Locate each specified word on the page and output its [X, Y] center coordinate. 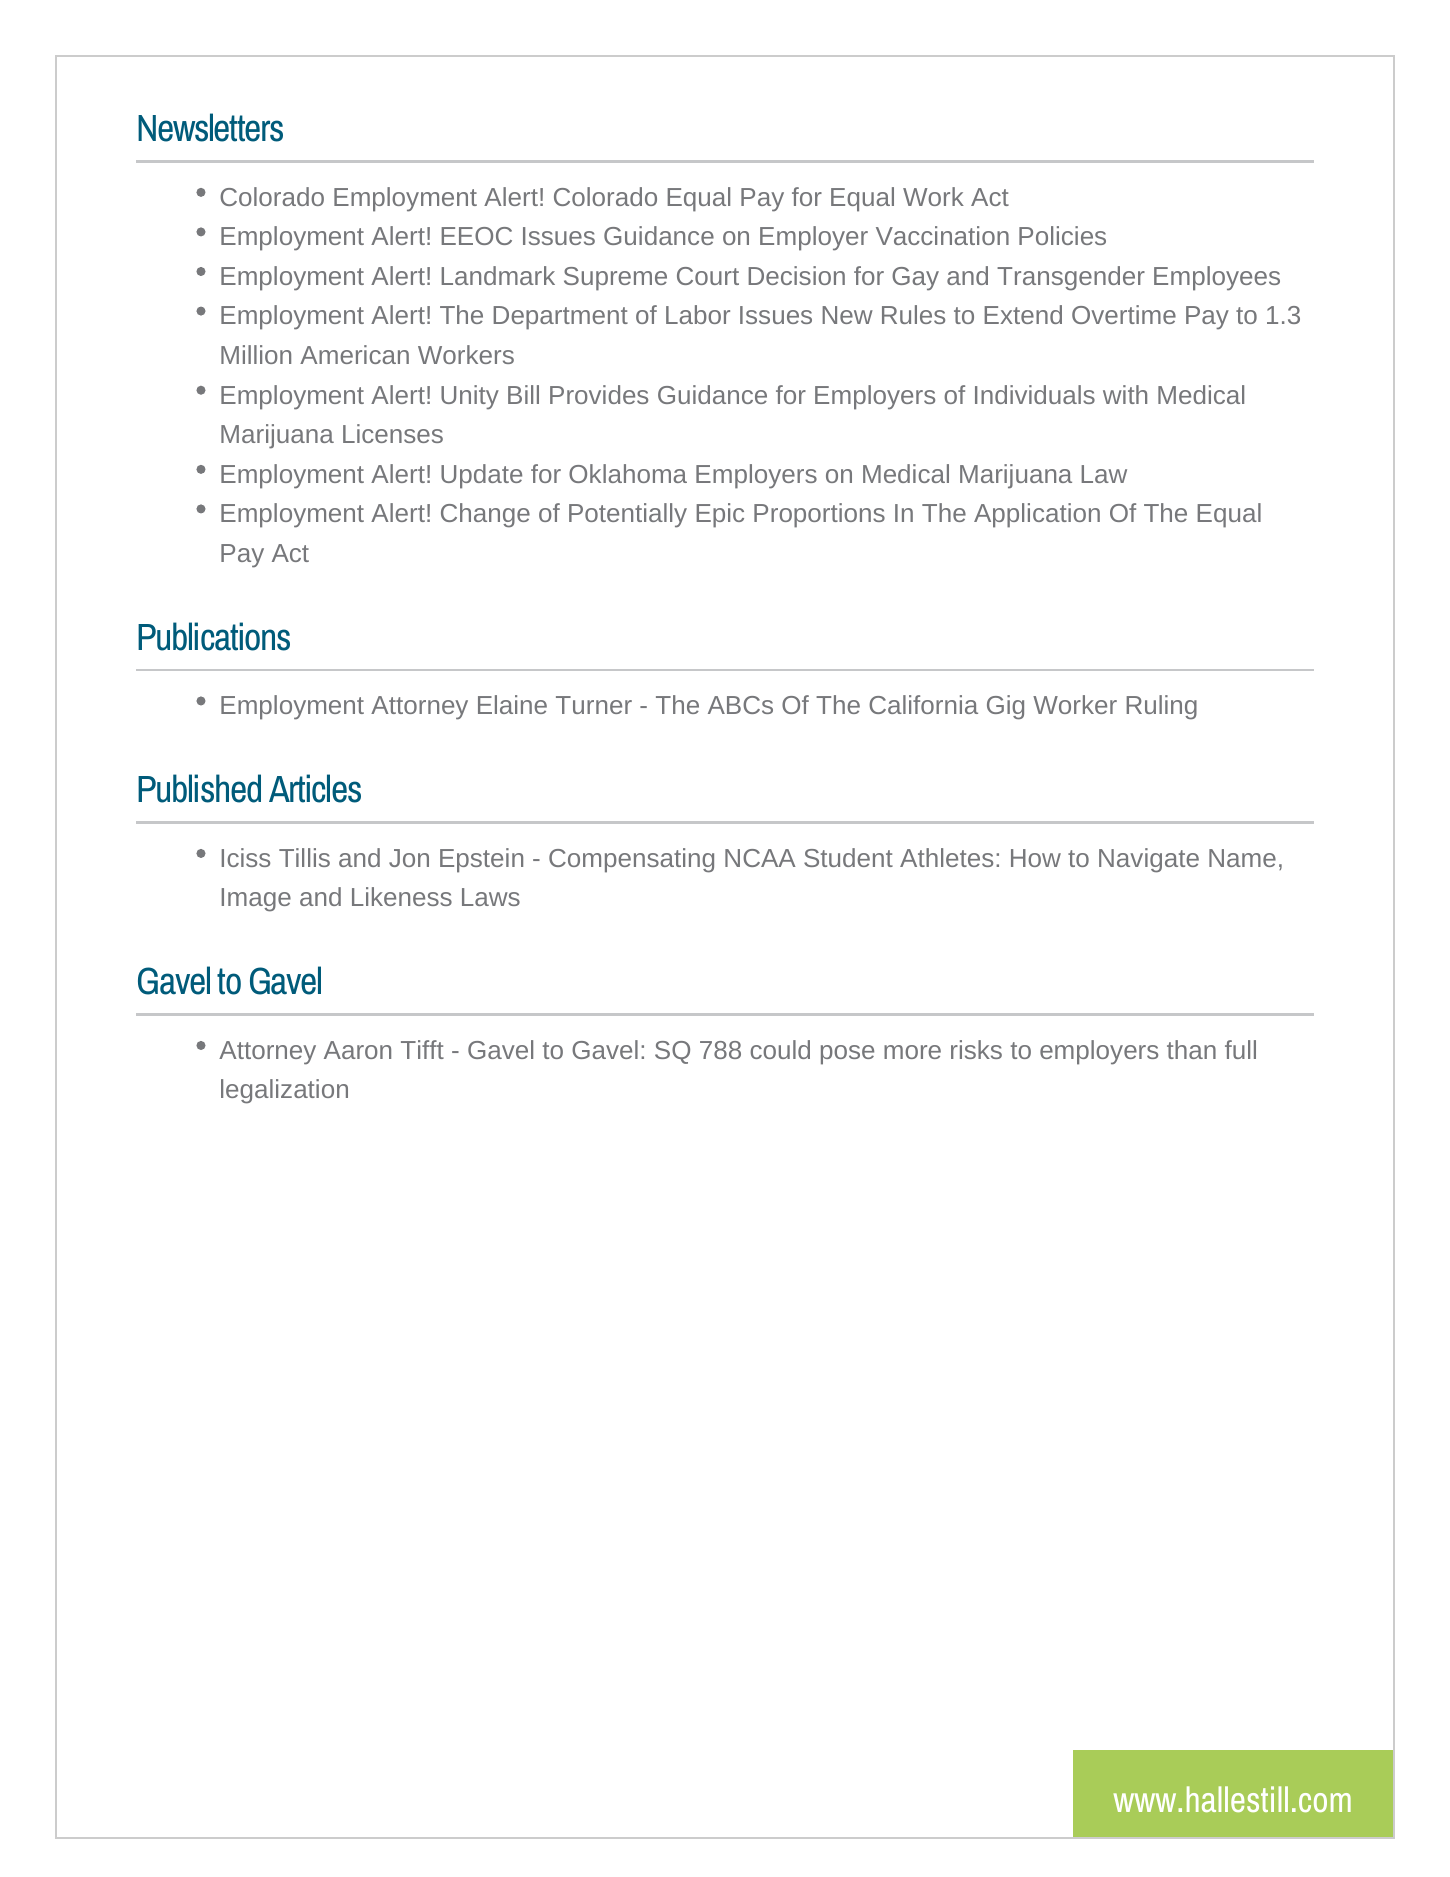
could [780, 1049]
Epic [720, 515]
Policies [1062, 235]
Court [708, 276]
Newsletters [210, 127]
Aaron [357, 1050]
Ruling [1161, 707]
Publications [214, 636]
